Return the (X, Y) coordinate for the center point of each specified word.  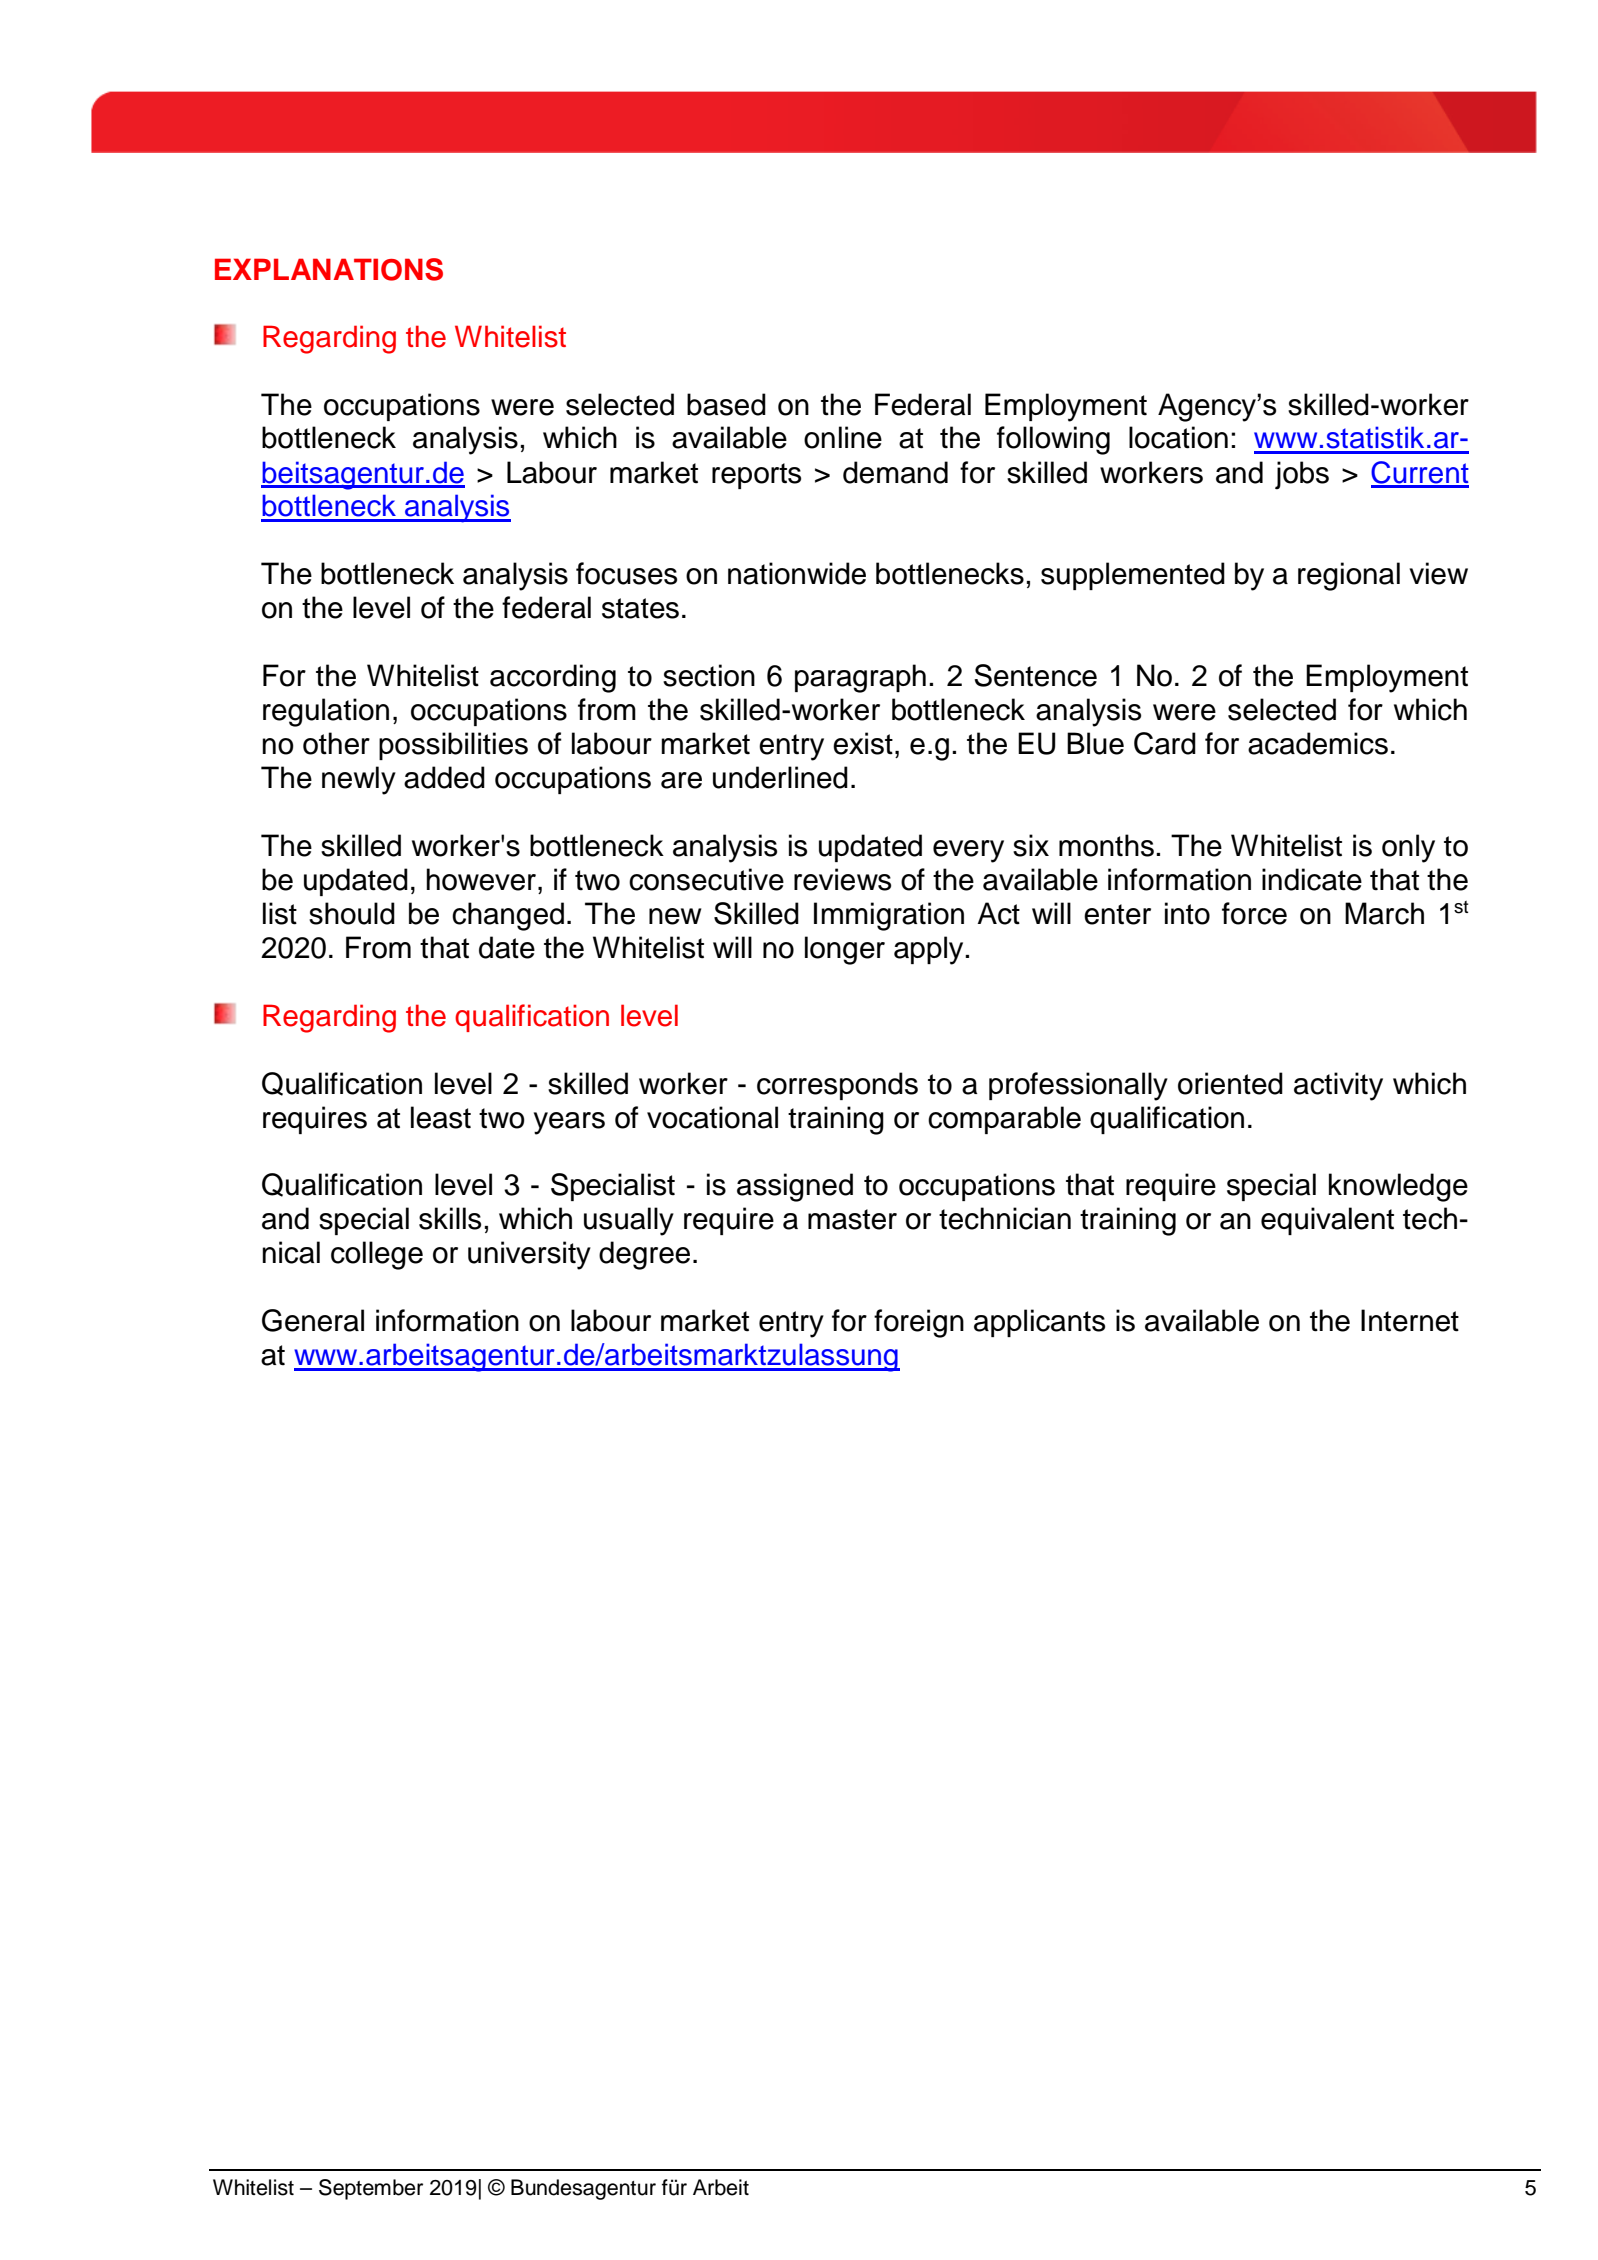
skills (450, 1218)
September (371, 2189)
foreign (919, 1323)
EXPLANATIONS (329, 269)
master (852, 1219)
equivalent (1327, 1221)
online (843, 437)
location (1178, 437)
